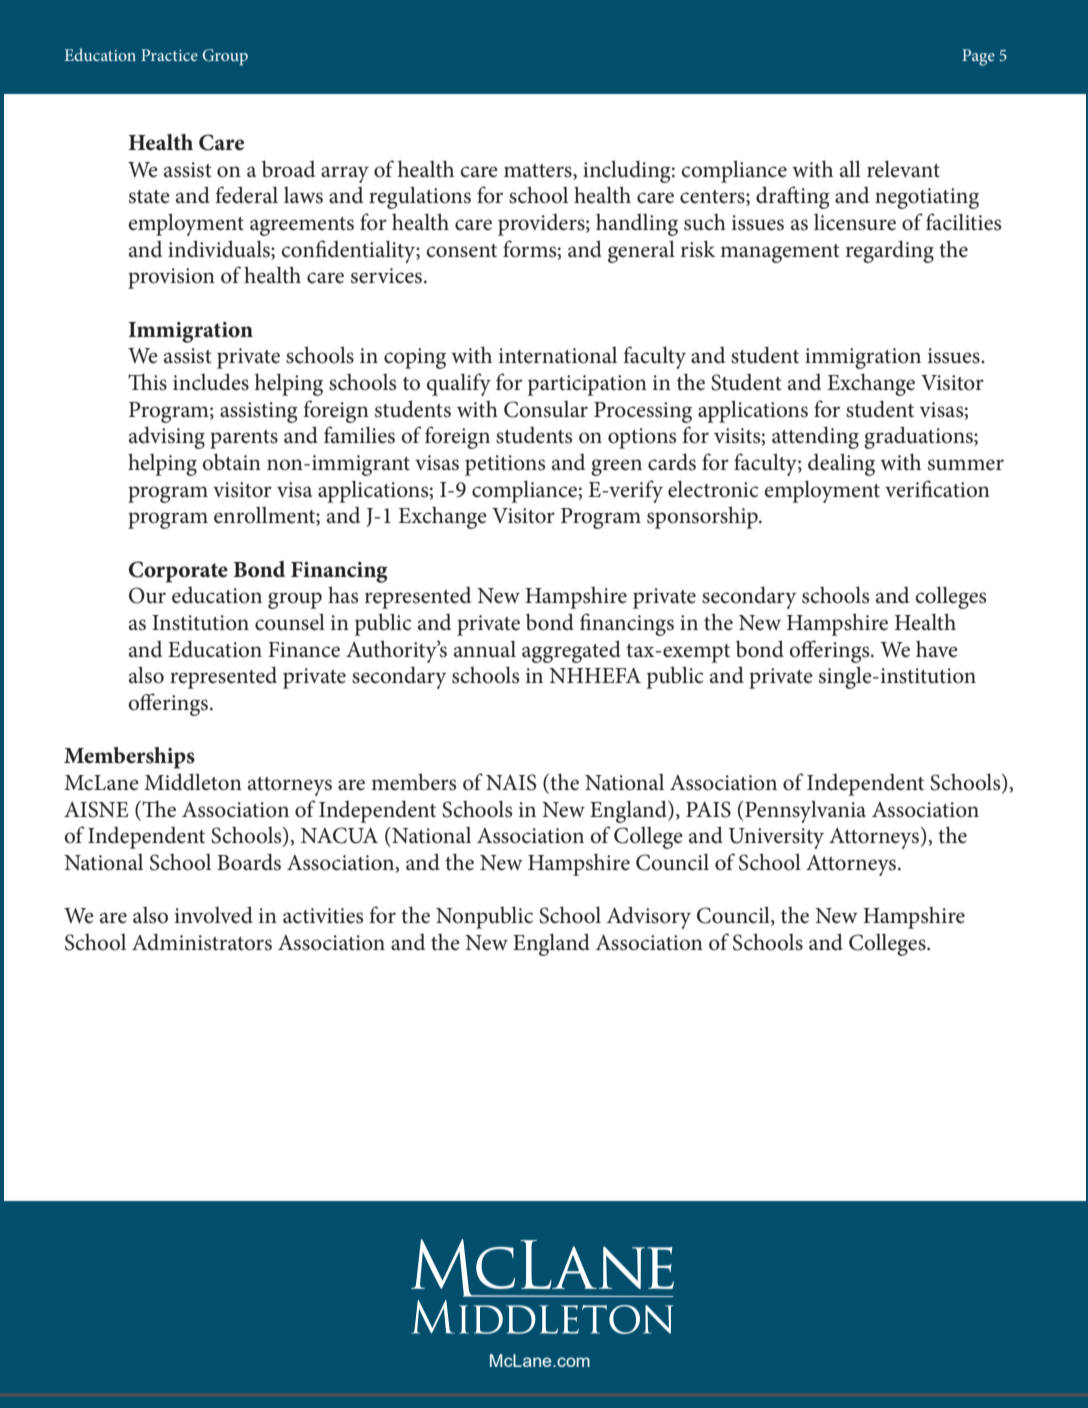 Image resolution: width=1088 pixels, height=1408 pixels. I want to click on Advisory, so click(649, 917).
